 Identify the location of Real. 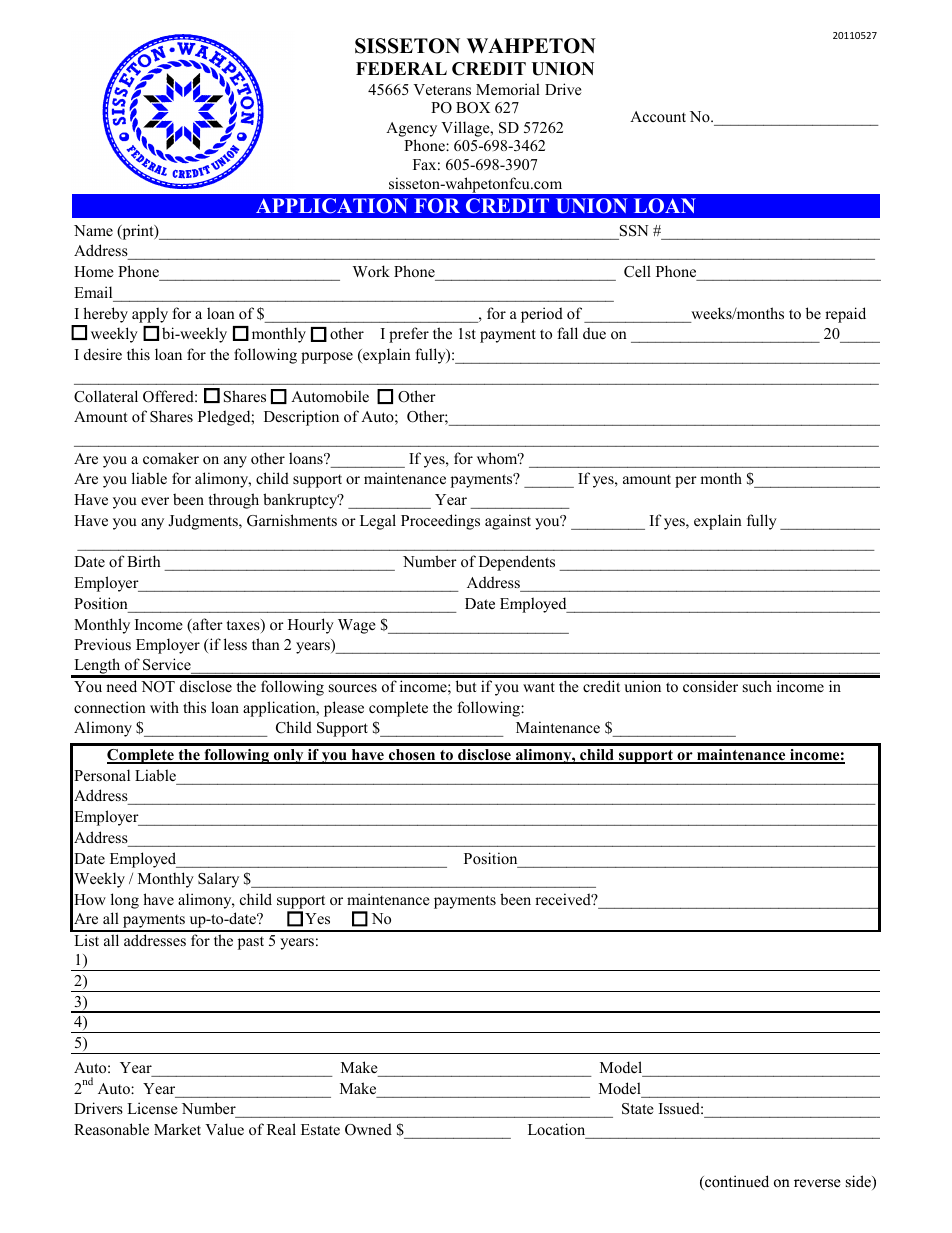
(281, 1129).
